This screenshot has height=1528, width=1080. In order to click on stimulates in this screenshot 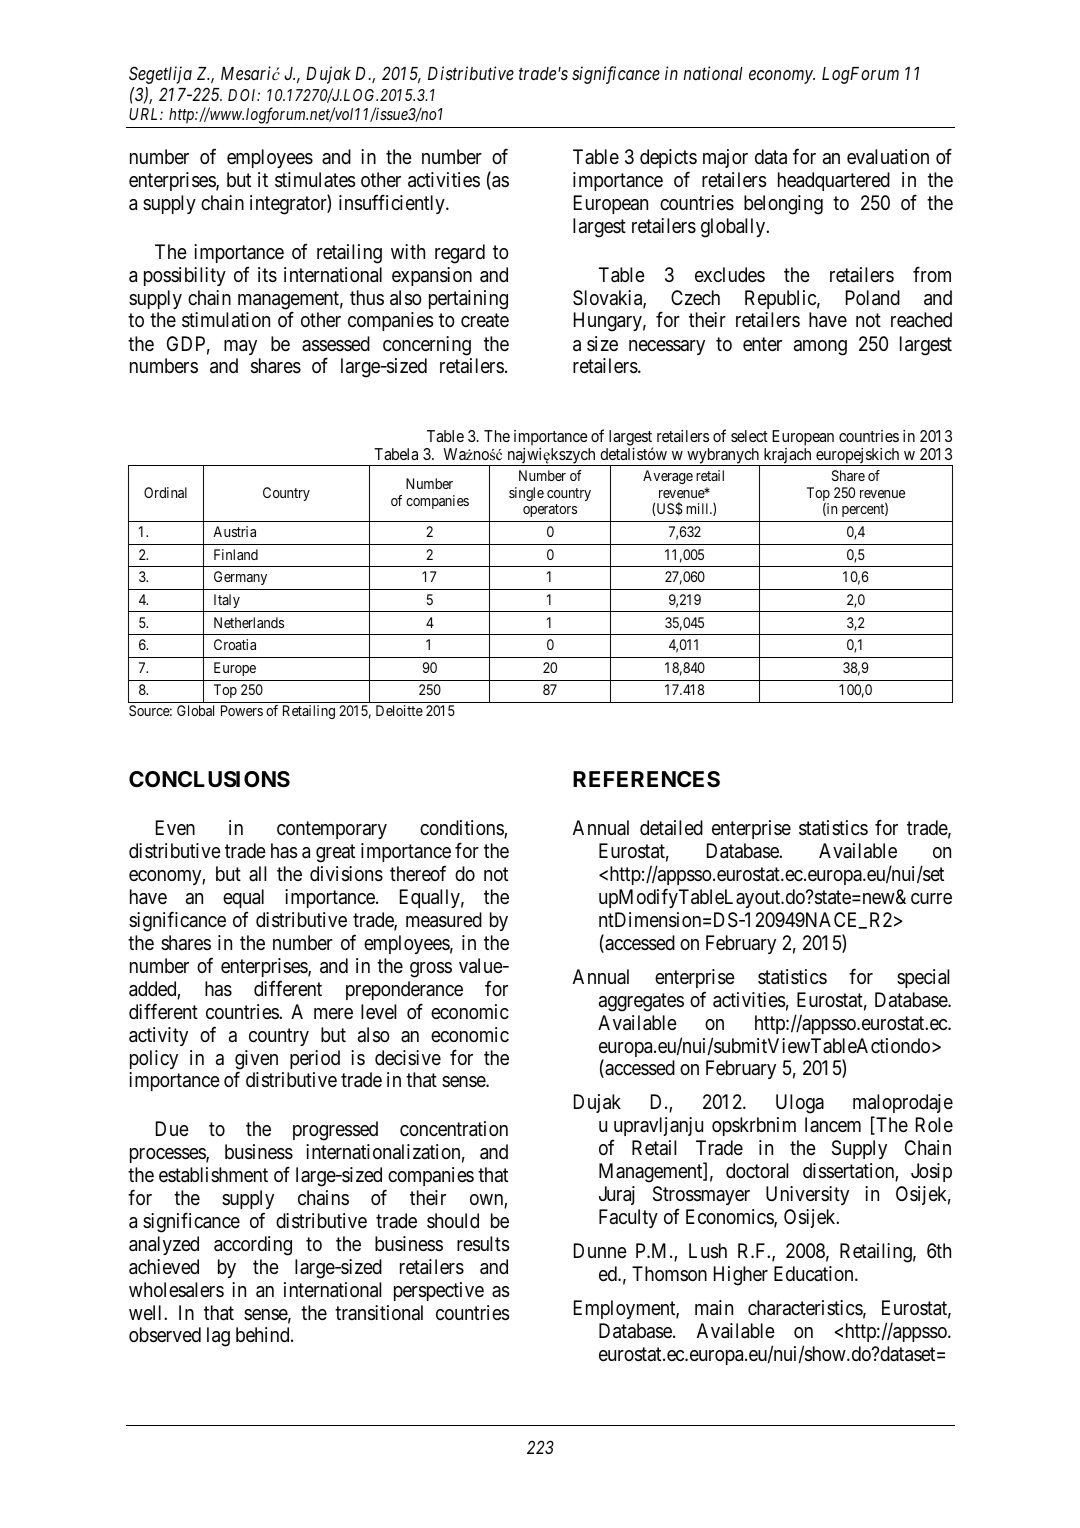, I will do `click(315, 180)`.
